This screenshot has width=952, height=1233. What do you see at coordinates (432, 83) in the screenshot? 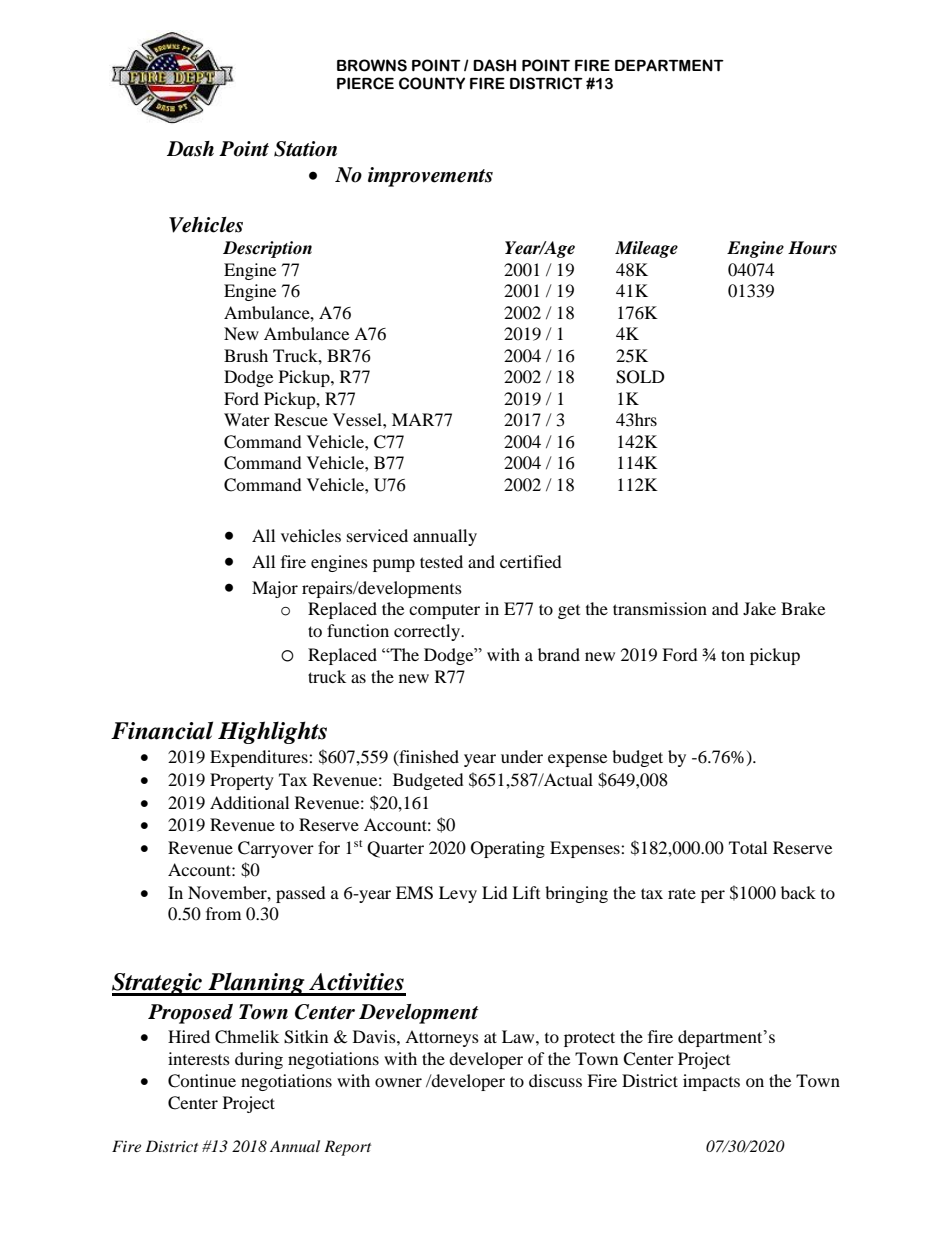
I see `COUNTY` at bounding box center [432, 83].
